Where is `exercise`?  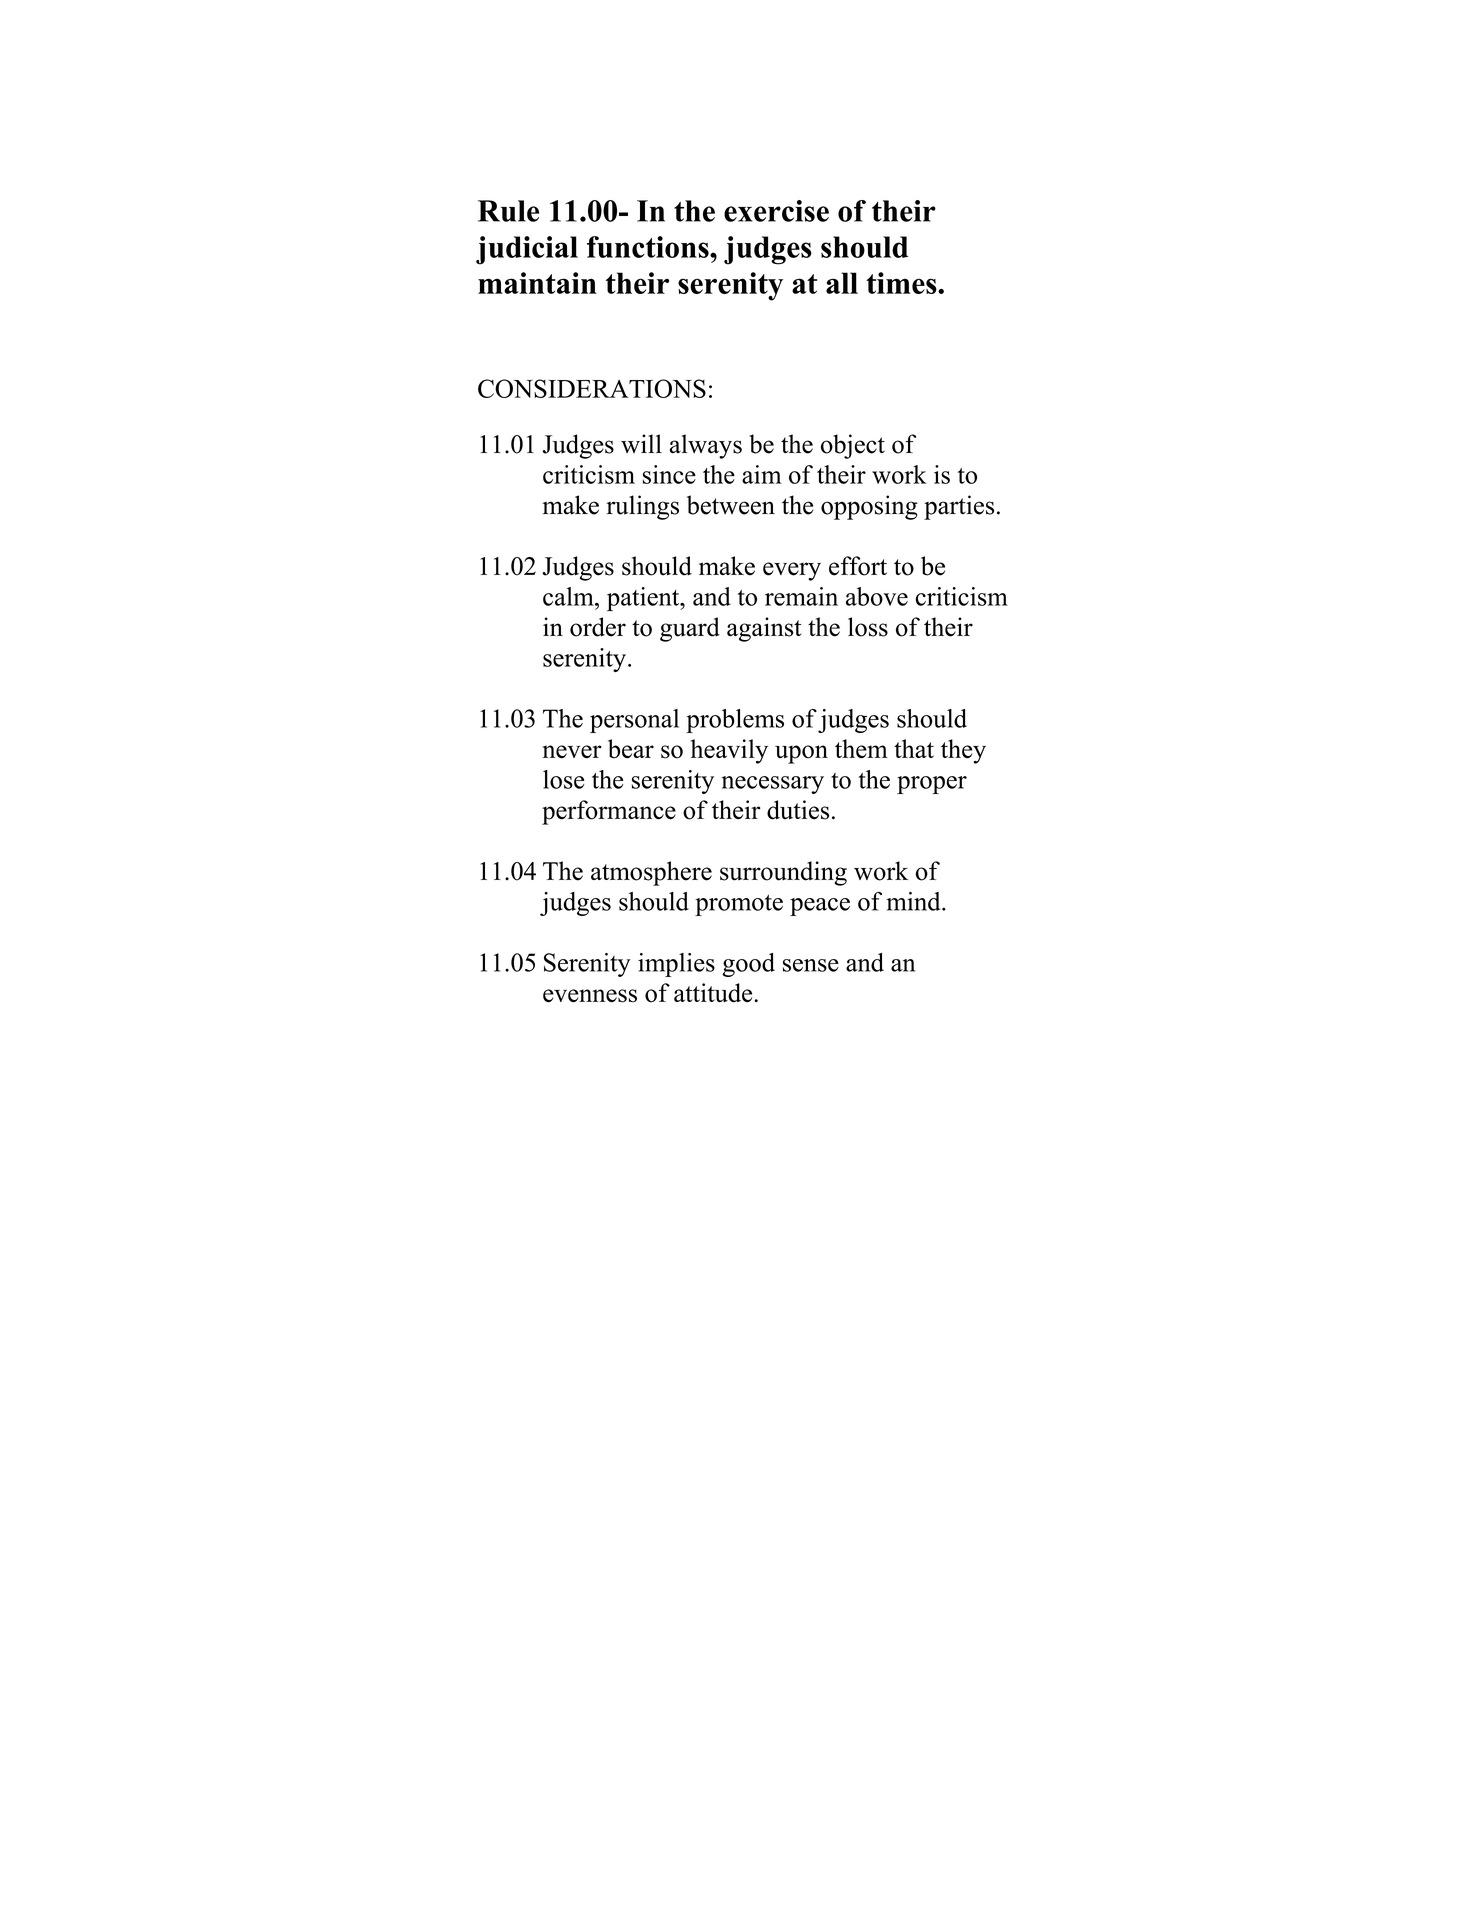 exercise is located at coordinates (776, 211).
